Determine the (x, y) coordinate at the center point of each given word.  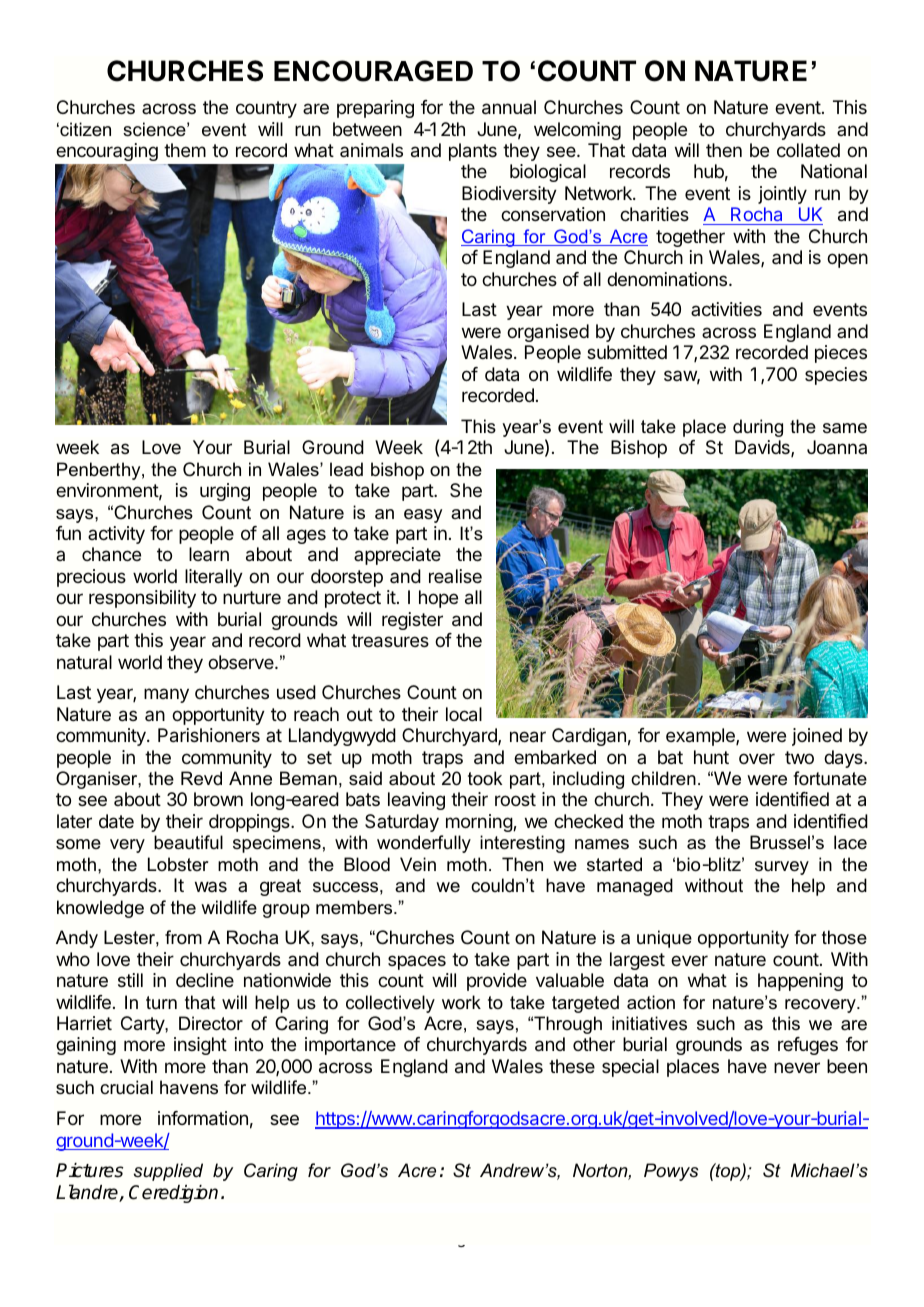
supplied (168, 1172)
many (166, 695)
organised (548, 333)
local (464, 714)
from (183, 937)
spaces (417, 962)
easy (423, 516)
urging (225, 492)
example (701, 737)
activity (116, 535)
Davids (763, 448)
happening (800, 982)
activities (726, 309)
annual (509, 107)
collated (808, 150)
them (185, 150)
